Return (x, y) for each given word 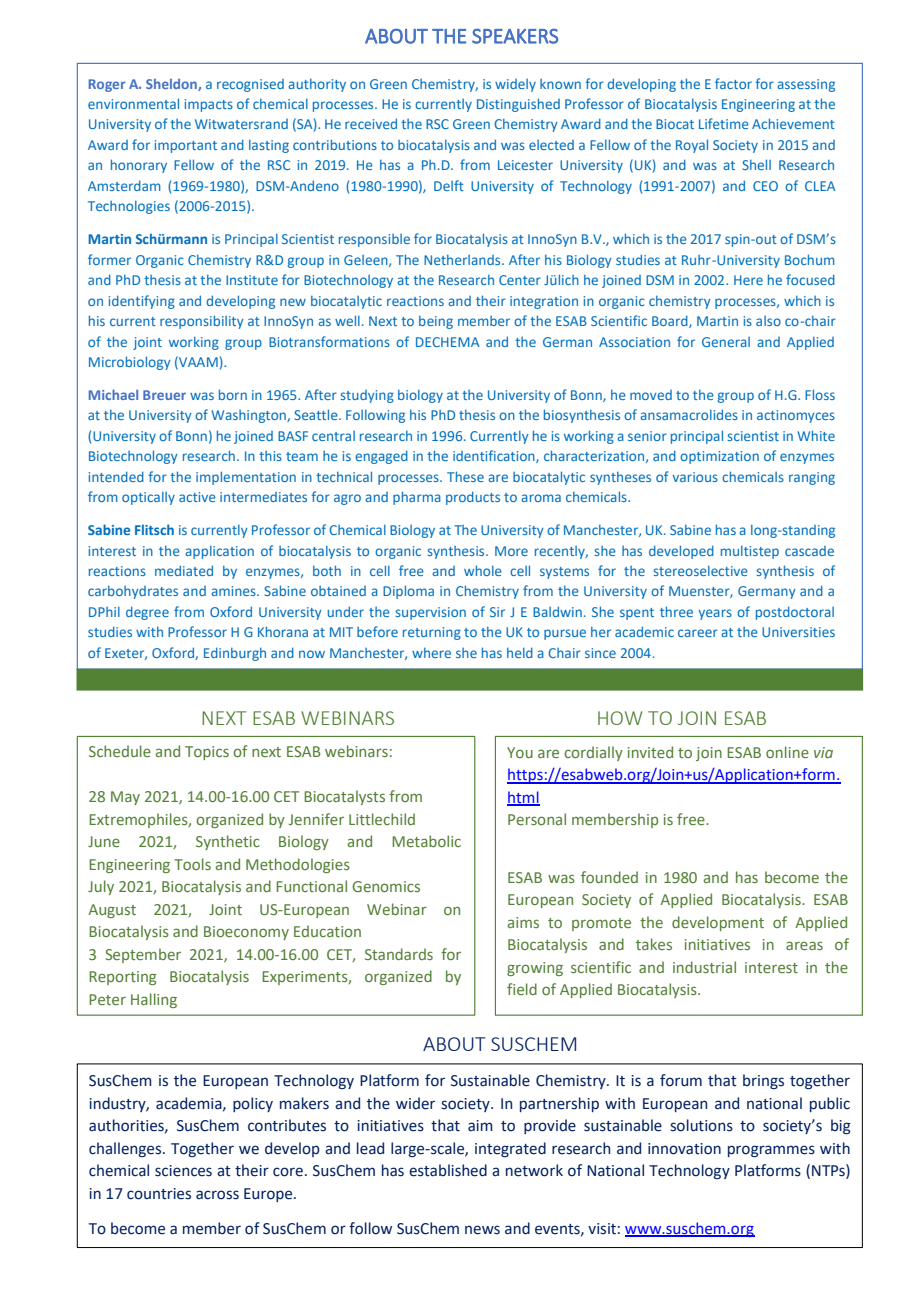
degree (147, 613)
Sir (497, 612)
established (448, 1170)
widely (515, 85)
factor (733, 83)
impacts (209, 105)
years (715, 614)
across (217, 1195)
